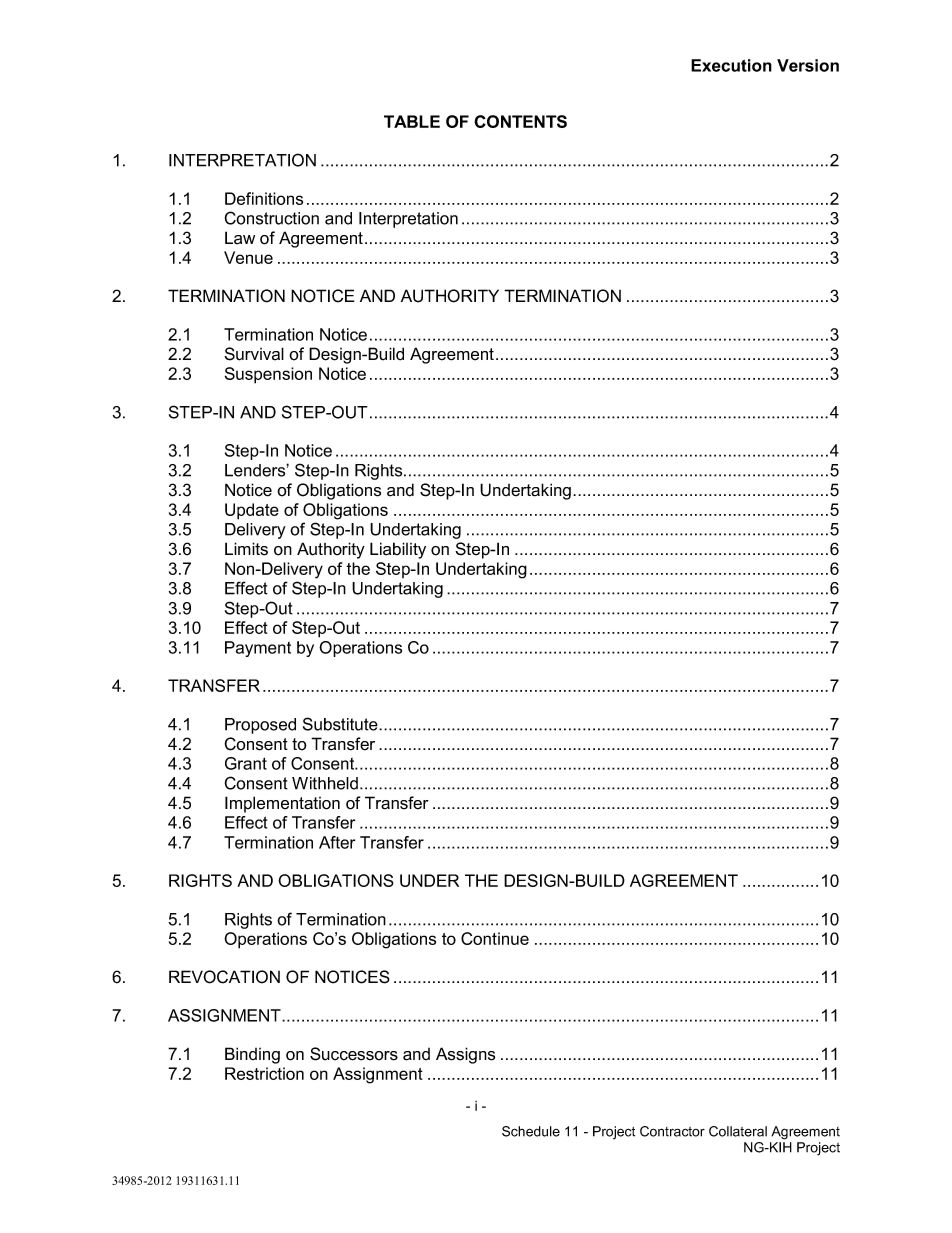 This page has height=1233, width=952. What do you see at coordinates (268, 375) in the page?
I see `Suspension` at bounding box center [268, 375].
